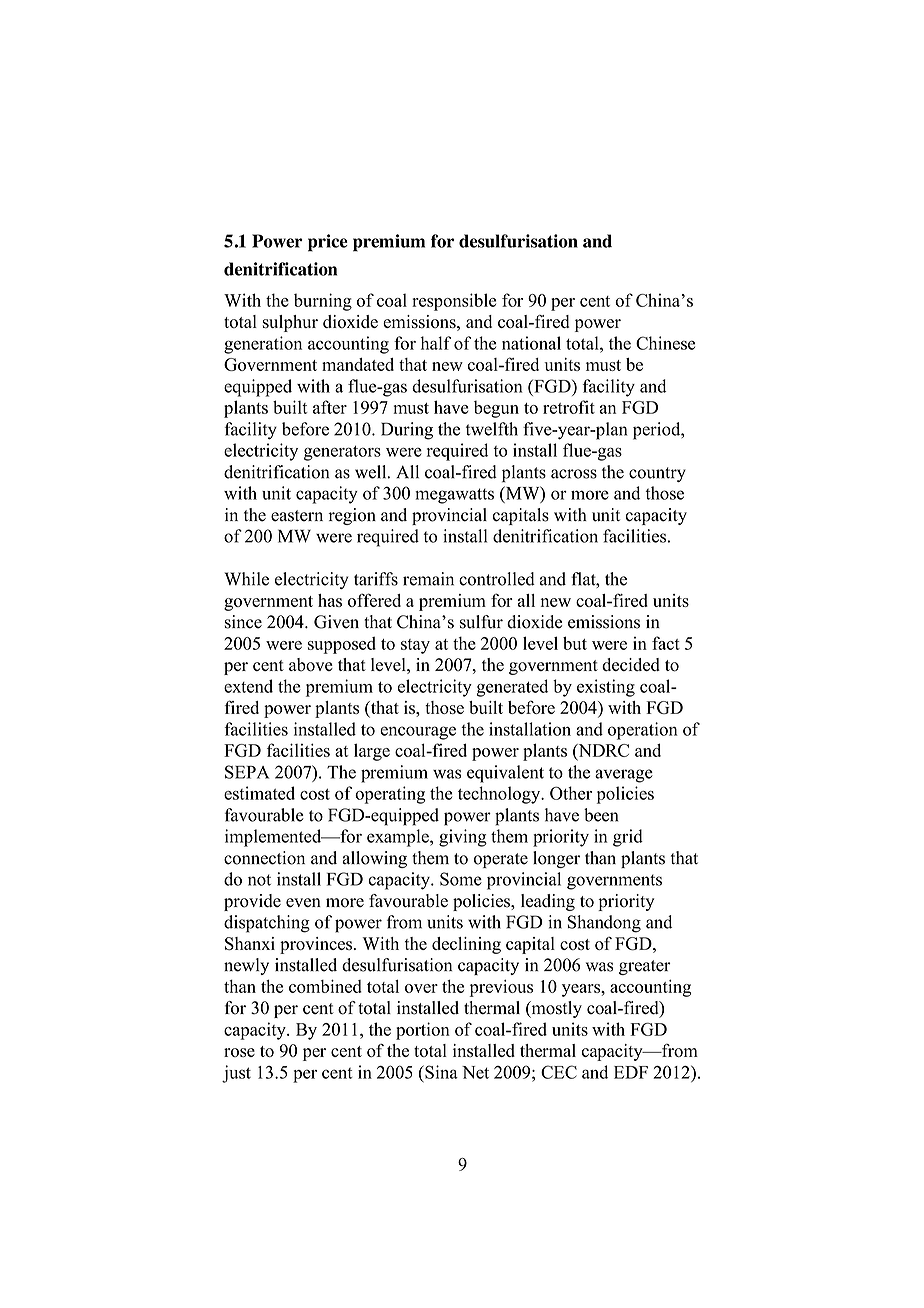 The width and height of the document is (924, 1308). What do you see at coordinates (311, 665) in the document?
I see `above` at bounding box center [311, 665].
